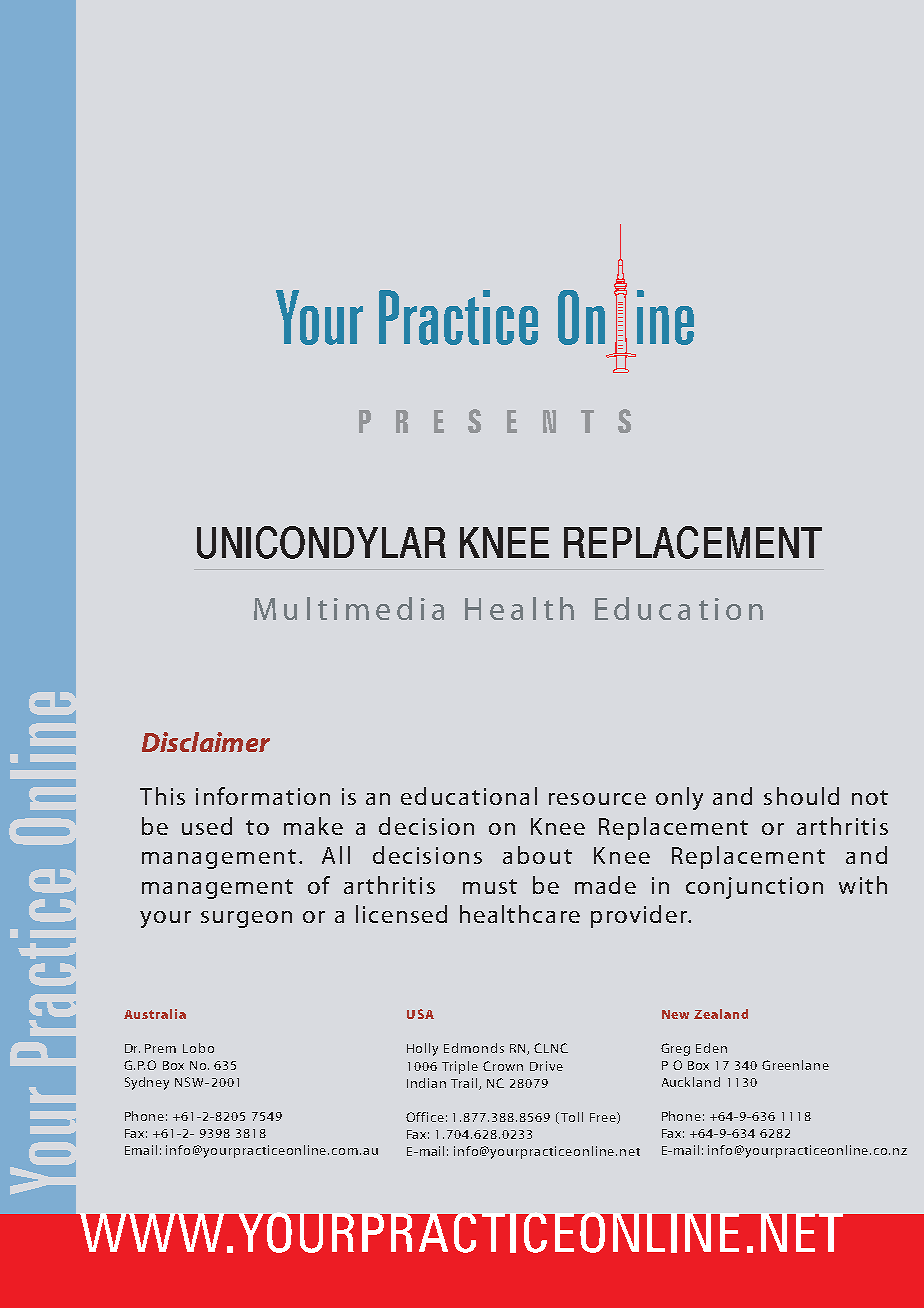 The width and height of the document is (924, 1308). What do you see at coordinates (420, 1014) in the document?
I see `USA` at bounding box center [420, 1014].
